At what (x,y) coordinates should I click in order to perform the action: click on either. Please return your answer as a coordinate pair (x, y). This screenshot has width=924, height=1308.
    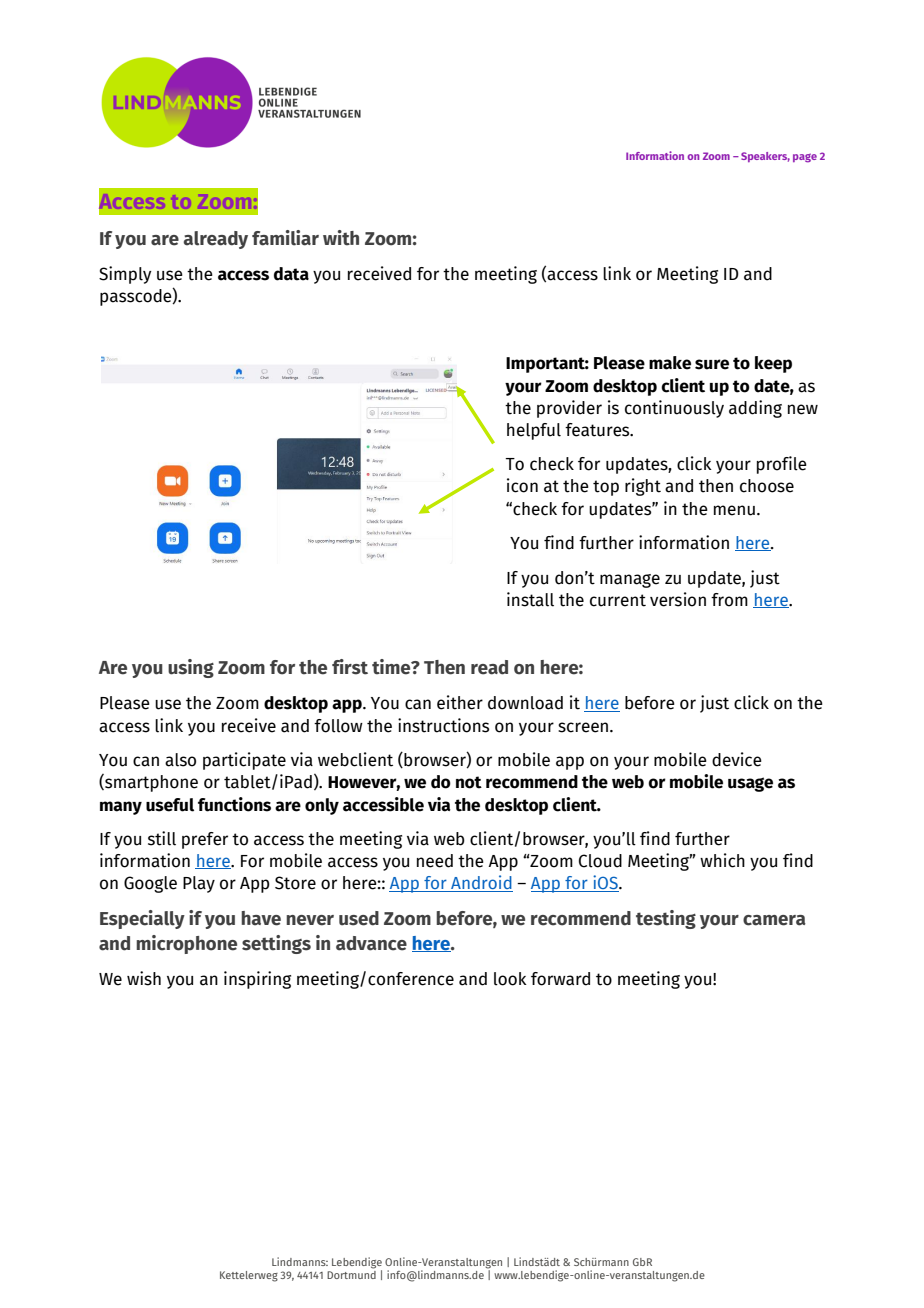
    Looking at the image, I should click on (460, 702).
